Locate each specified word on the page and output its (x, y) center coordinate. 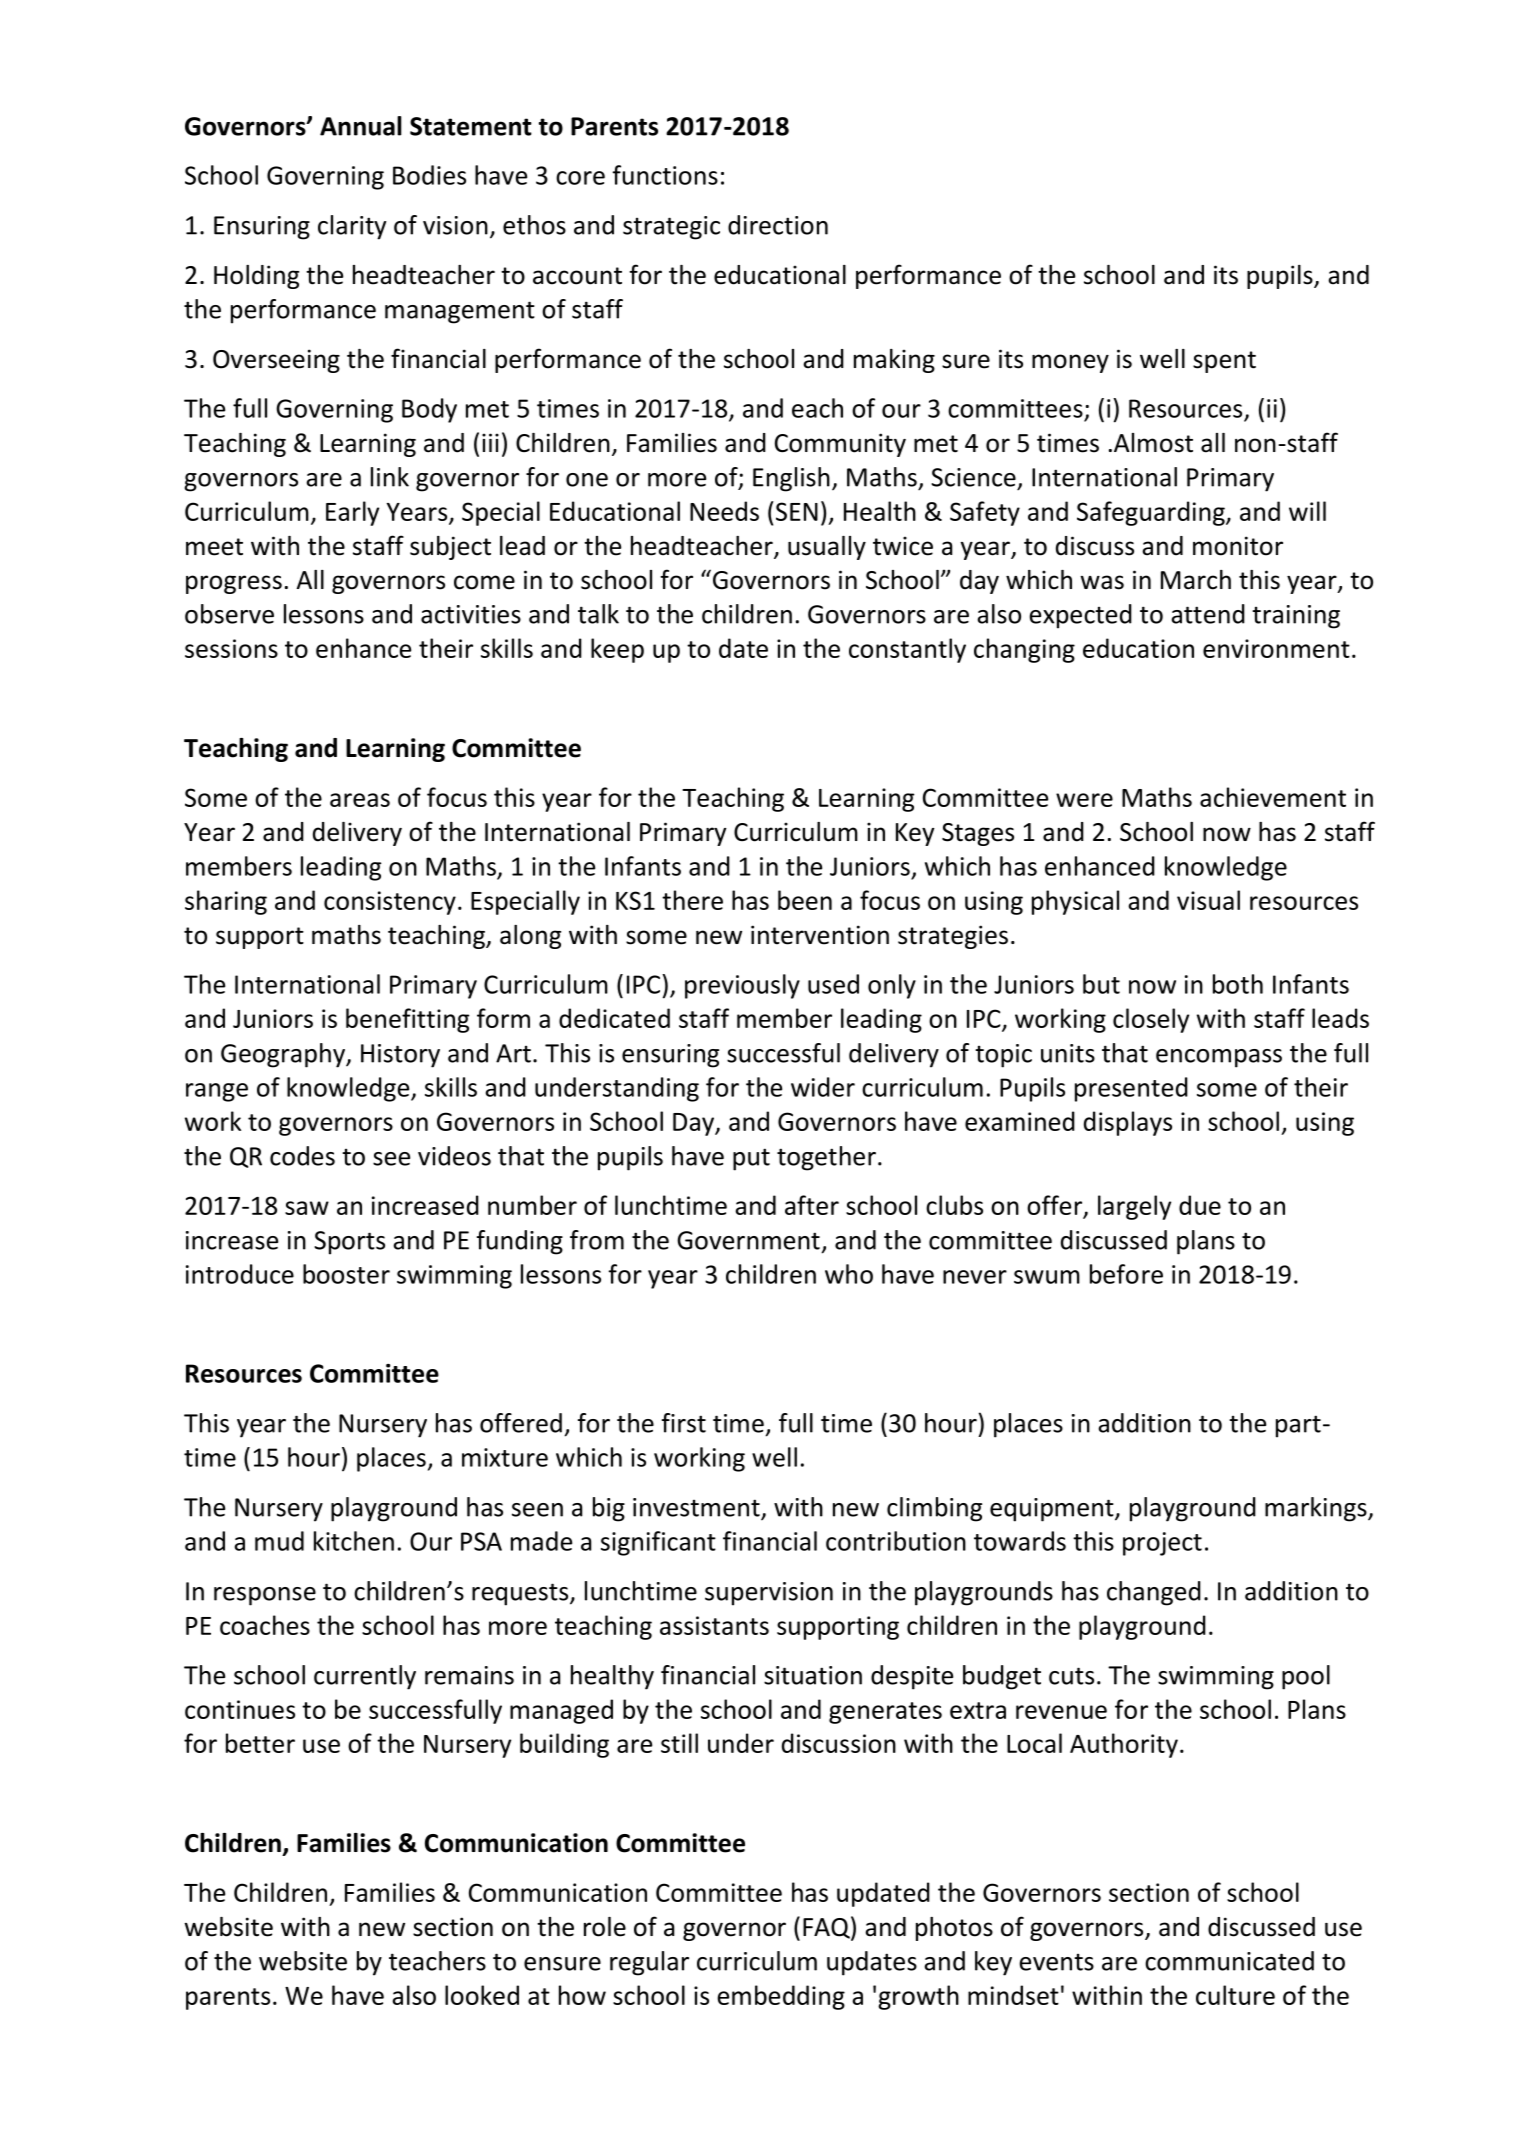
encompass (1219, 1058)
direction (778, 225)
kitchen (354, 1541)
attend (1208, 614)
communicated (1229, 1961)
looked (482, 1995)
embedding (781, 1997)
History (400, 1056)
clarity (352, 227)
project (1162, 1544)
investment (697, 1508)
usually (827, 548)
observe (229, 614)
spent (1224, 362)
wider (823, 1087)
